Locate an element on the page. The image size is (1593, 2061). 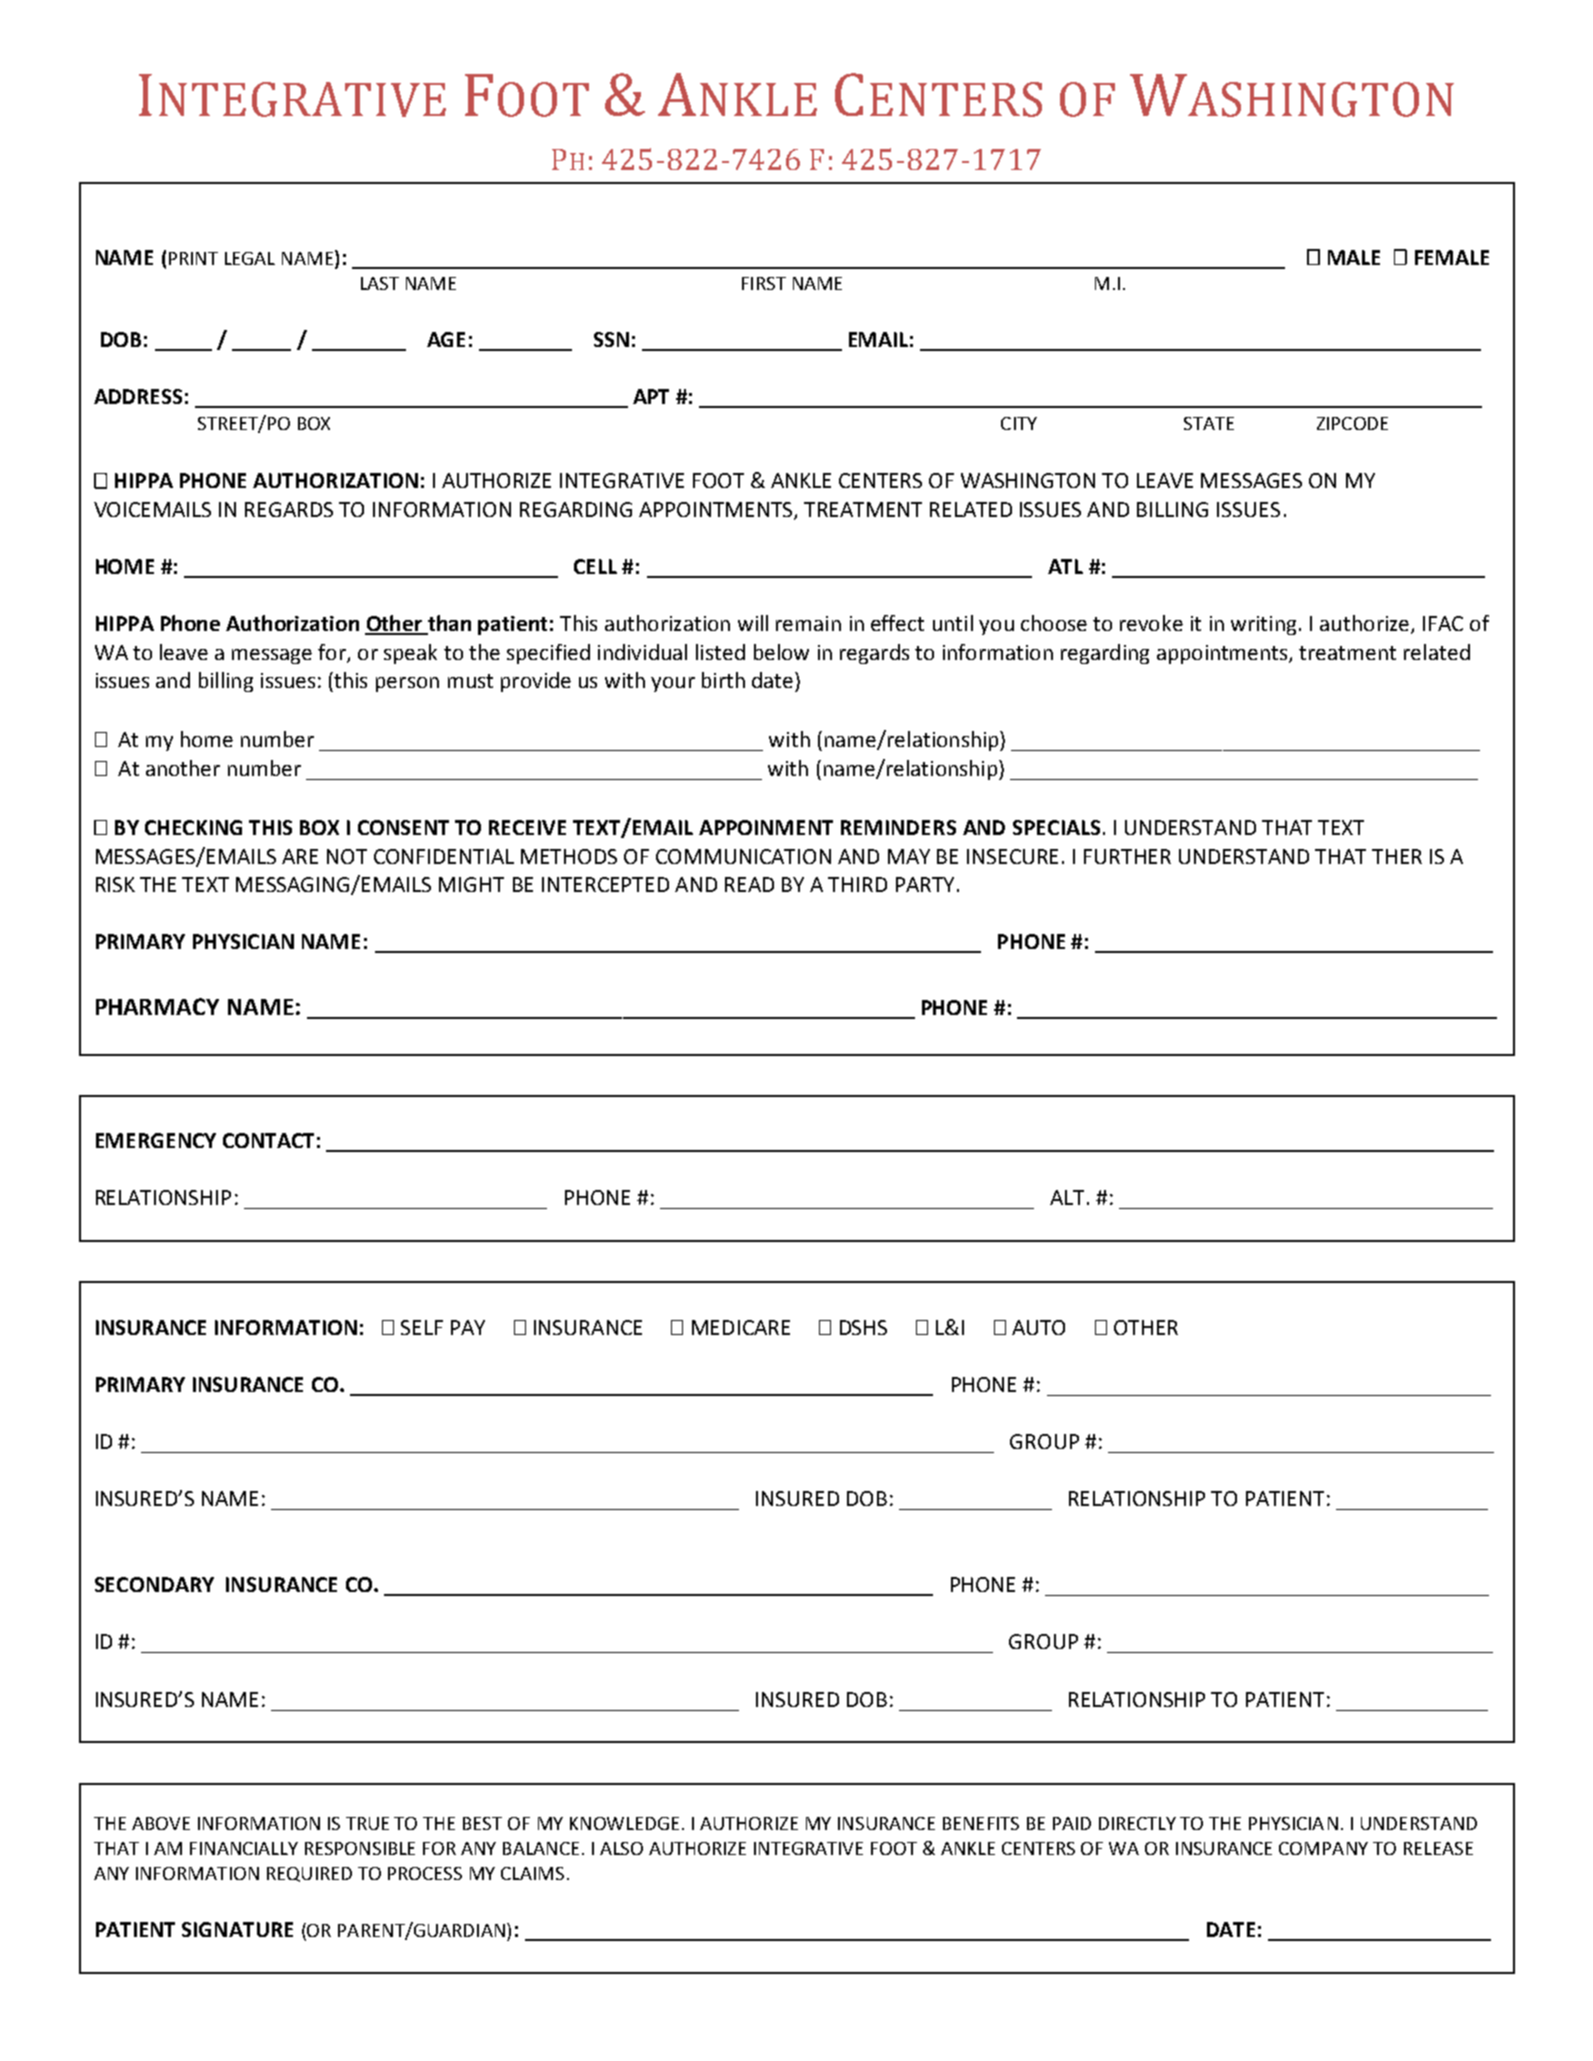
EMERGENCY is located at coordinates (156, 1140).
